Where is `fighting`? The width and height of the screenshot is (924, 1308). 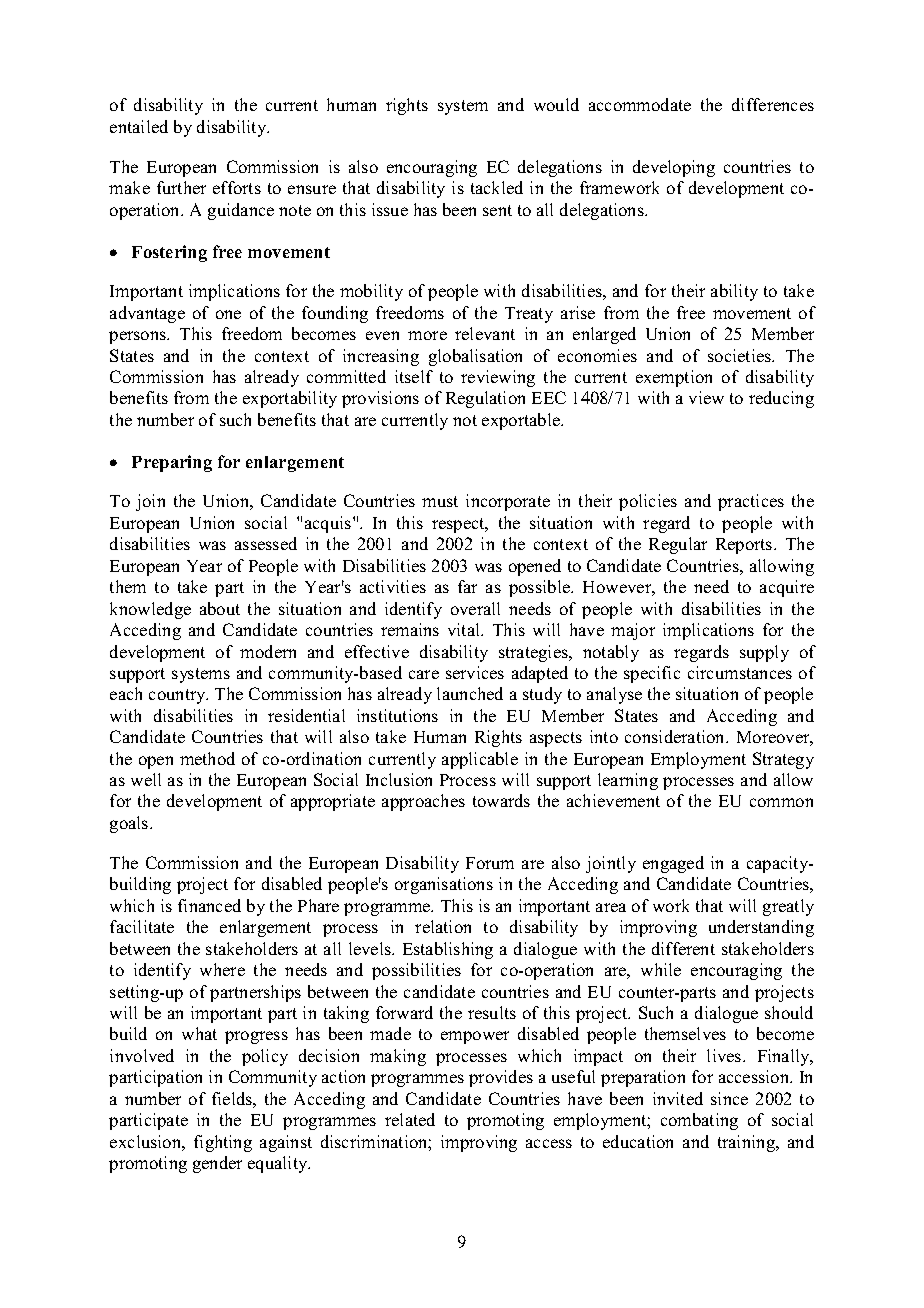
fighting is located at coordinates (223, 1143).
